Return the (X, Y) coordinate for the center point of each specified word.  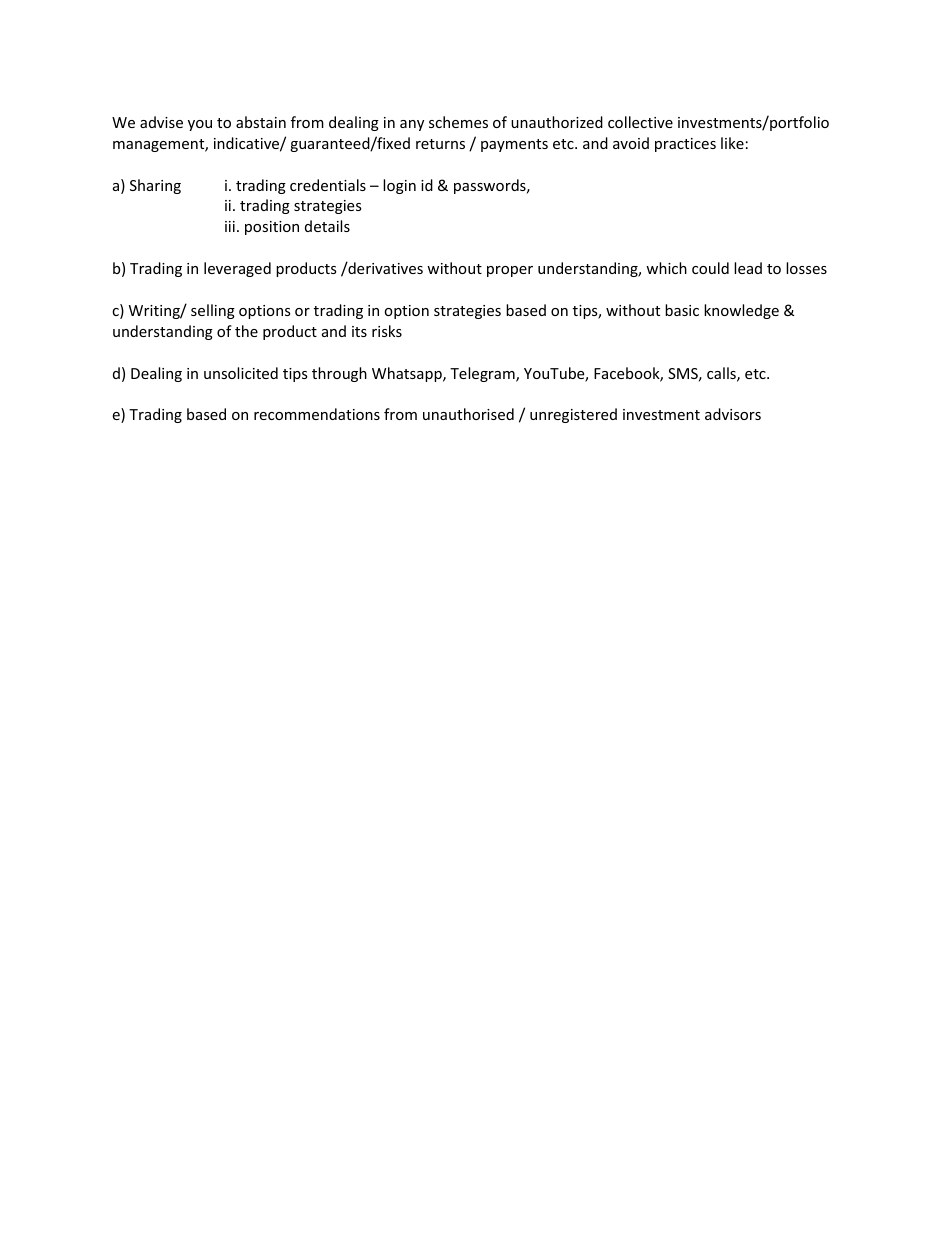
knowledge (741, 311)
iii (230, 226)
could (710, 268)
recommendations (317, 414)
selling (213, 311)
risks (387, 331)
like (732, 143)
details (327, 226)
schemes (458, 122)
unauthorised (468, 414)
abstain (261, 122)
